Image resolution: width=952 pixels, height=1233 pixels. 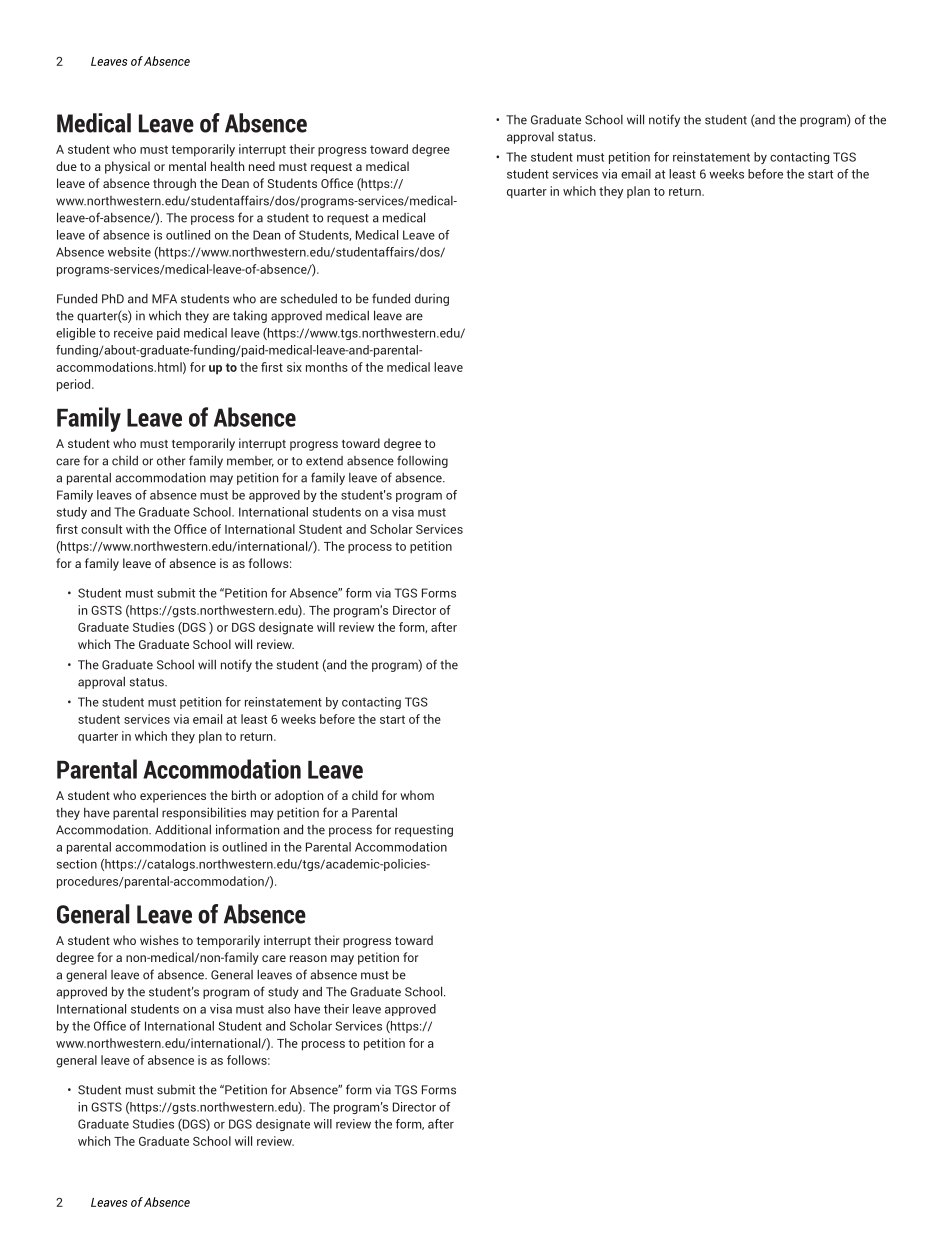 I want to click on following, so click(x=422, y=461).
